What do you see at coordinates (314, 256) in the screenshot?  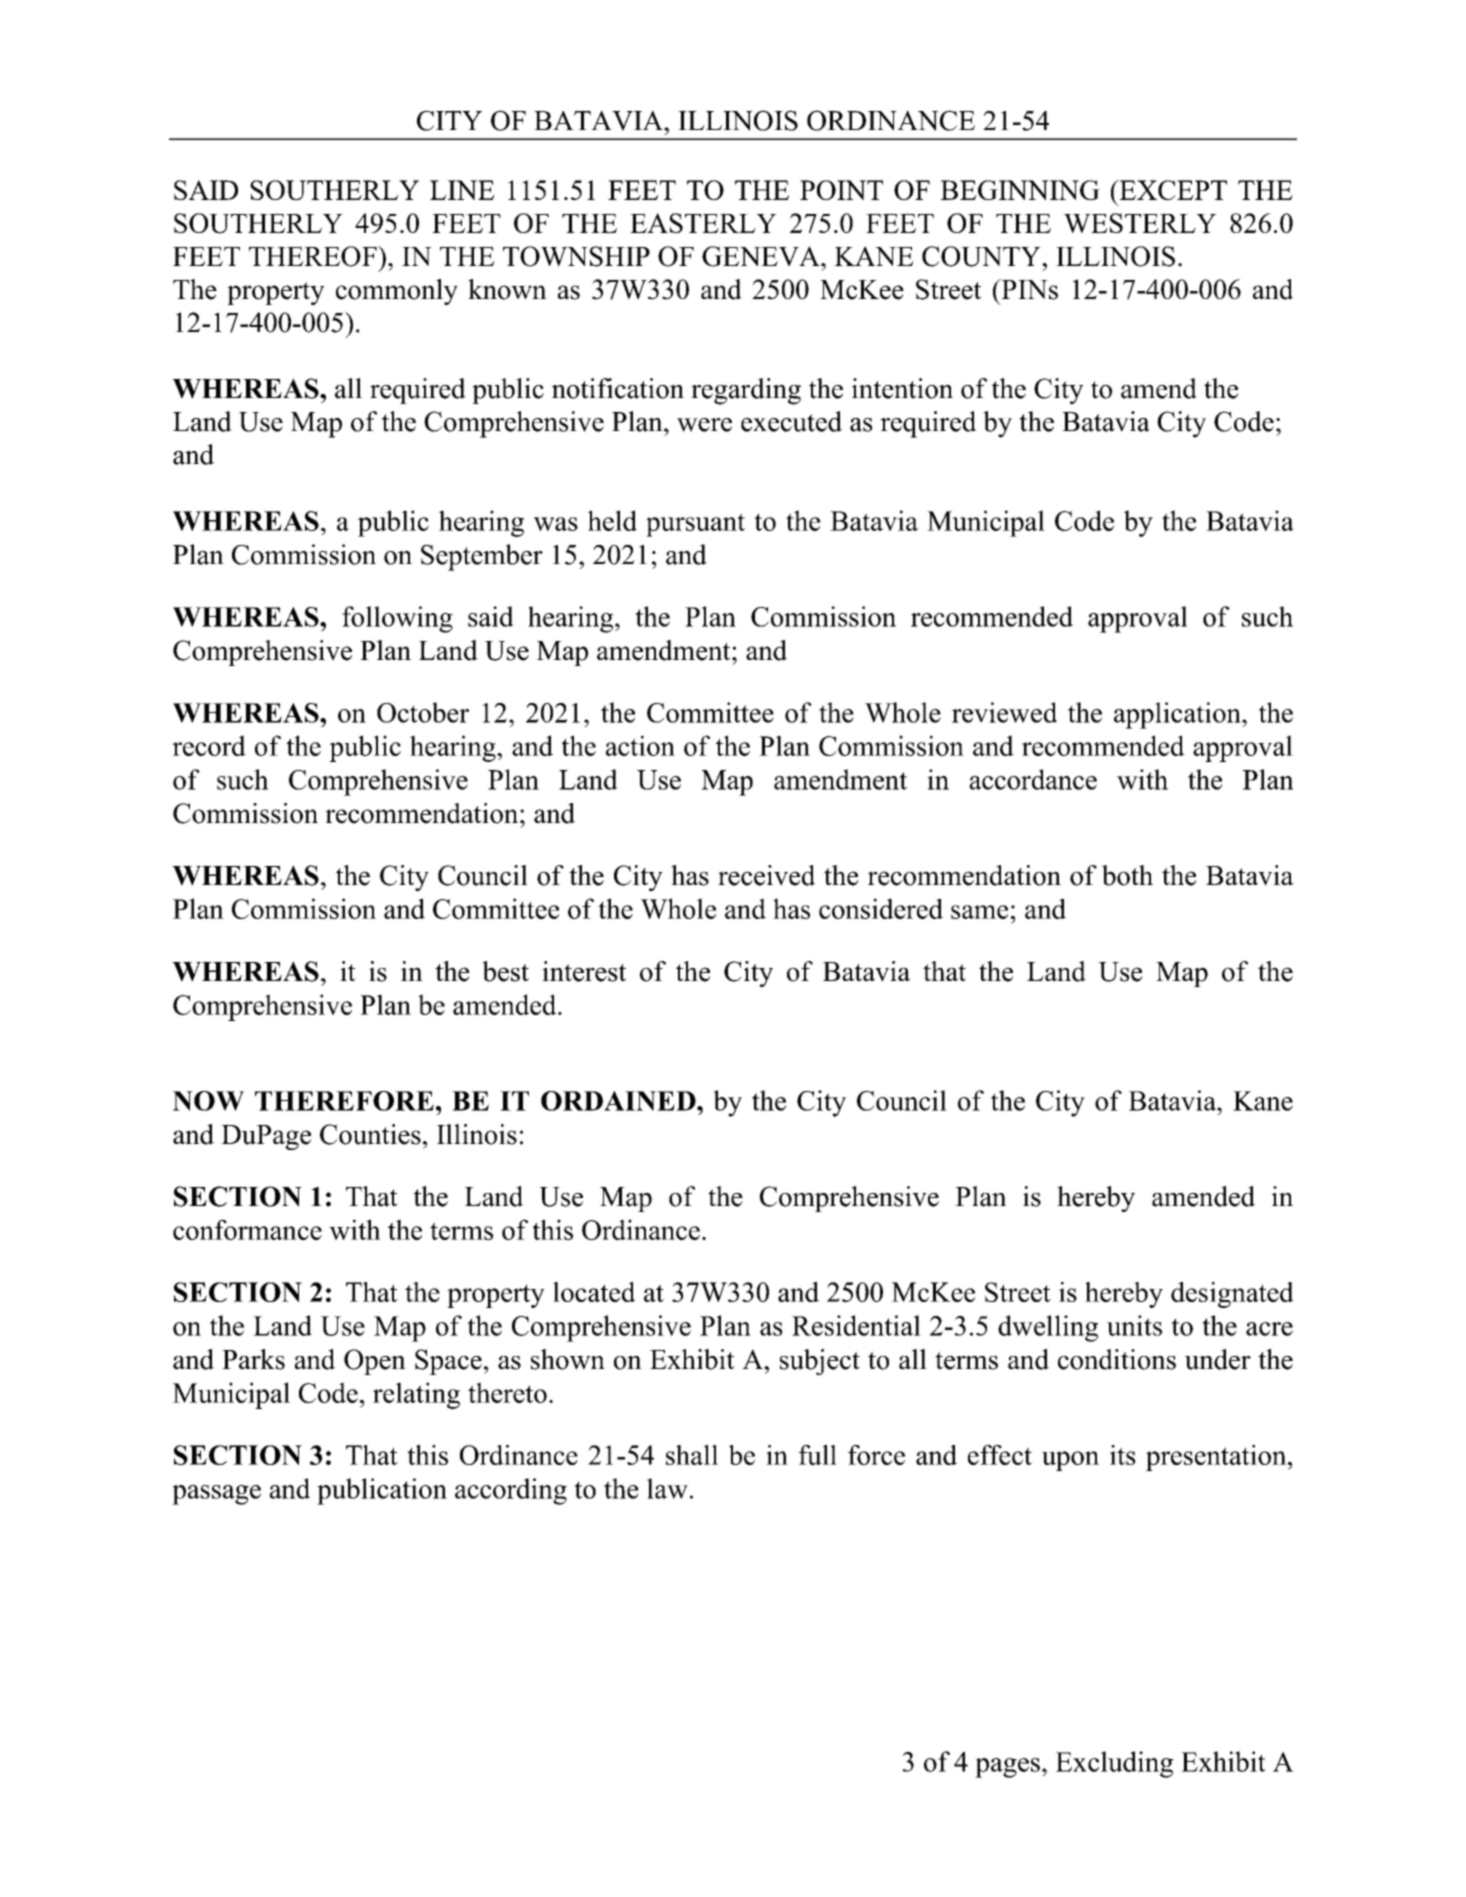 I see `THEREOF` at bounding box center [314, 256].
